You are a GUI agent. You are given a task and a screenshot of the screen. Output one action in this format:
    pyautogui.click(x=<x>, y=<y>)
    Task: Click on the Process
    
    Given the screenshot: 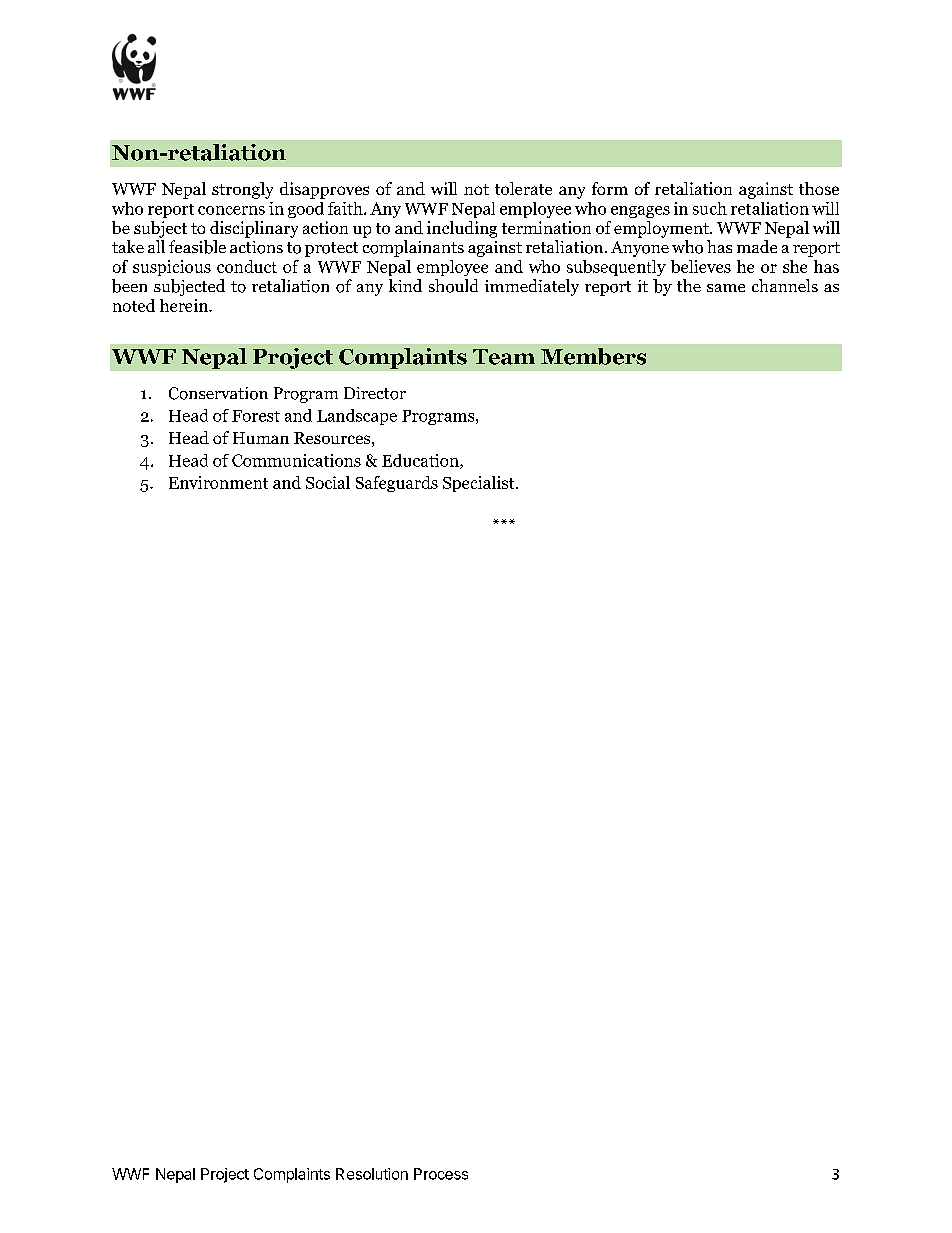 What is the action you would take?
    pyautogui.click(x=441, y=1174)
